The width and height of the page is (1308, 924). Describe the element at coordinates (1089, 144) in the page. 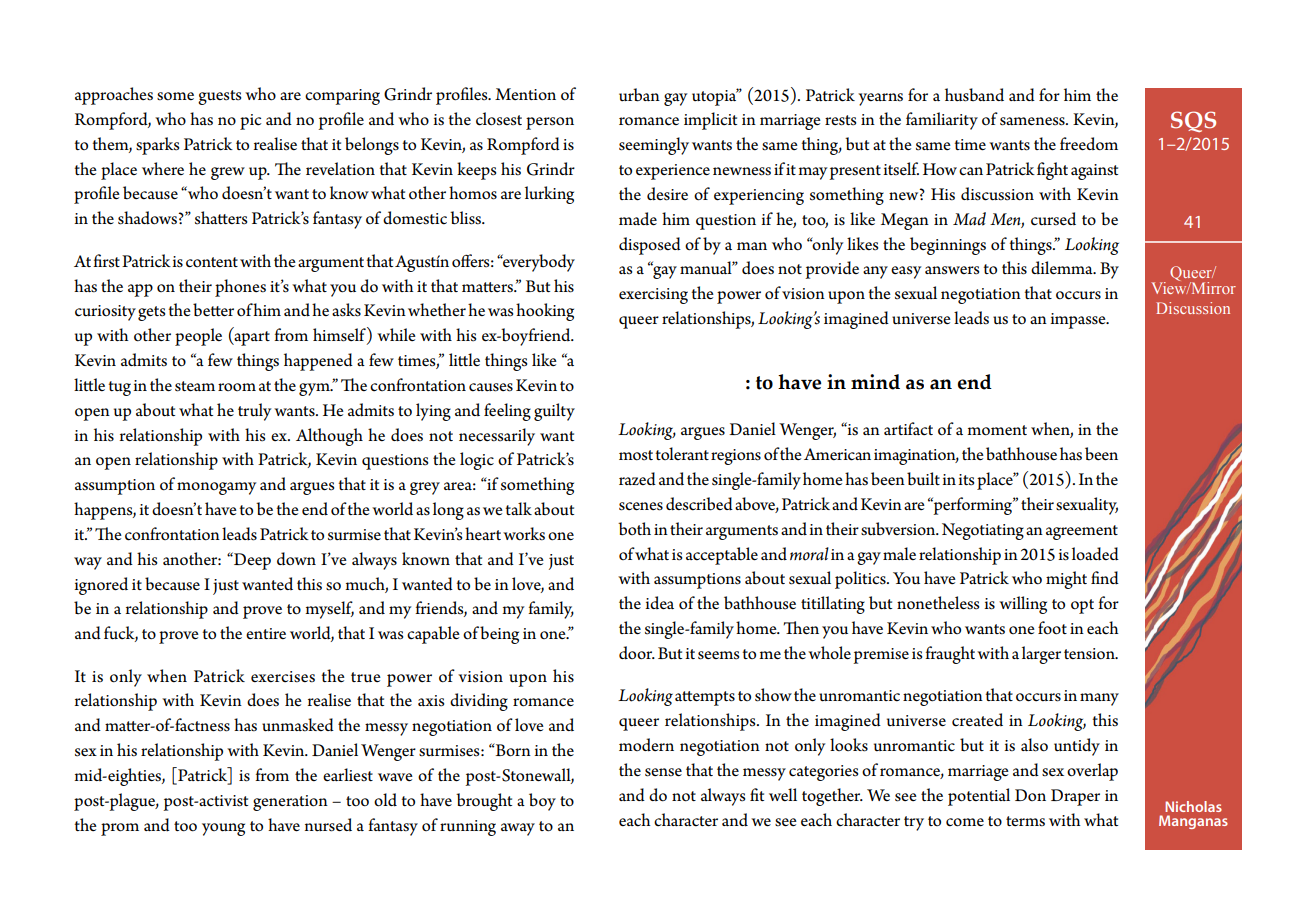

I see `freedom` at that location.
